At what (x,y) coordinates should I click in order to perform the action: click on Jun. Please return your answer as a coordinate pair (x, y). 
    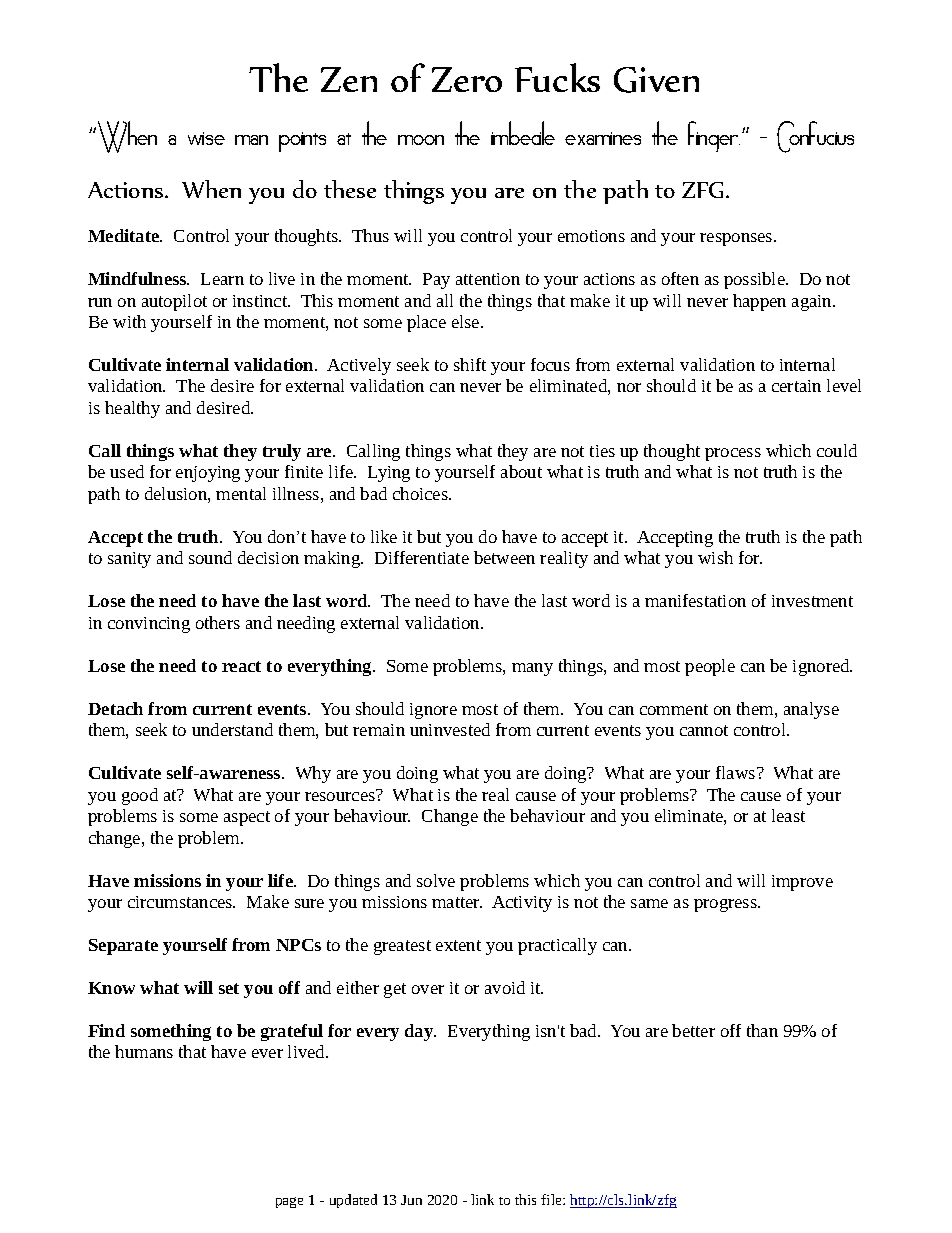
    Looking at the image, I should click on (411, 1200).
